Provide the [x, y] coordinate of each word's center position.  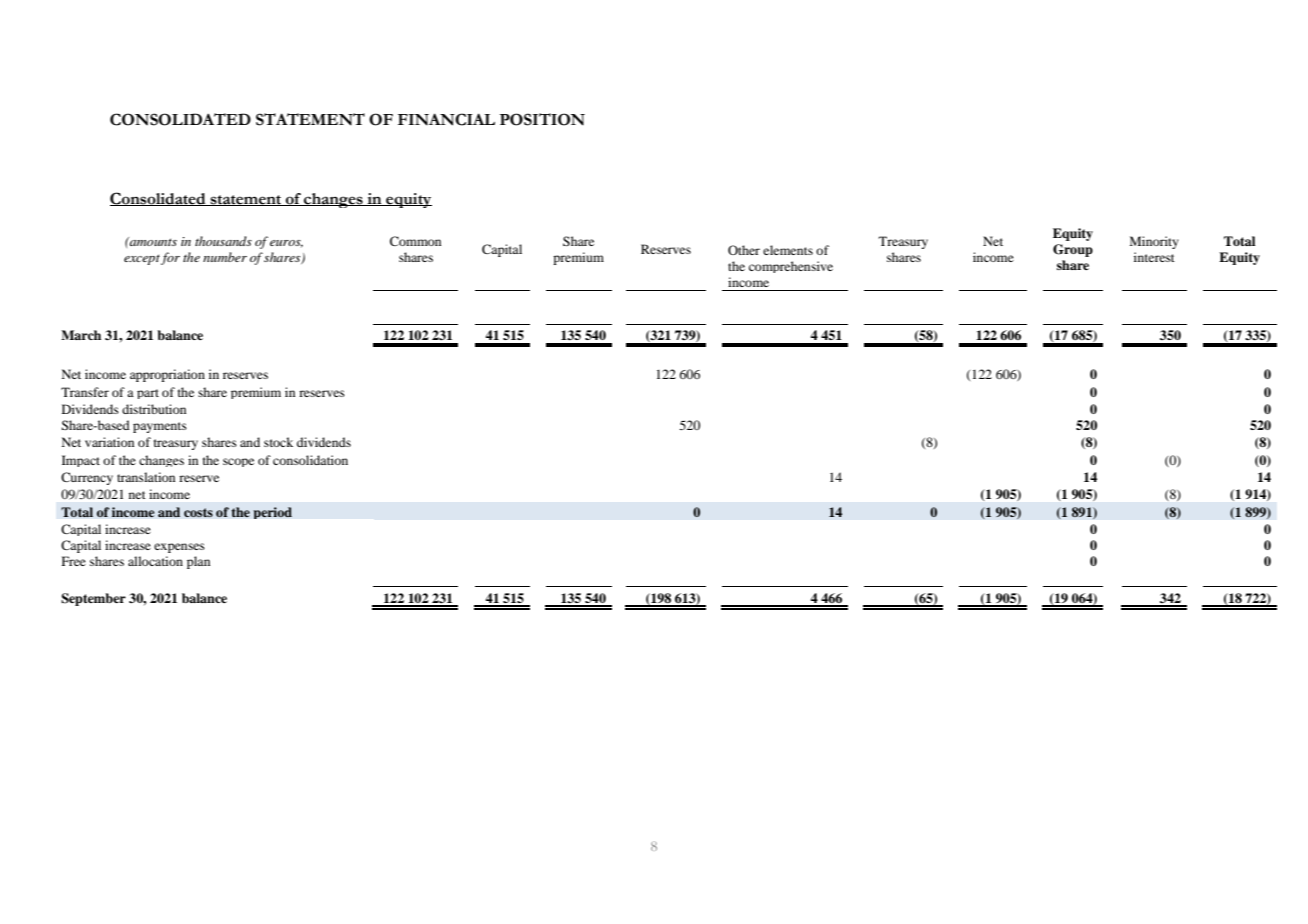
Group [1073, 250]
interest [1154, 257]
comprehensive [791, 267]
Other [744, 250]
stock [278, 442]
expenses [179, 548]
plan [198, 562]
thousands [223, 241]
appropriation [167, 375]
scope [238, 462]
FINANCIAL [446, 119]
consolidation [310, 460]
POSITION [542, 119]
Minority [1154, 242]
